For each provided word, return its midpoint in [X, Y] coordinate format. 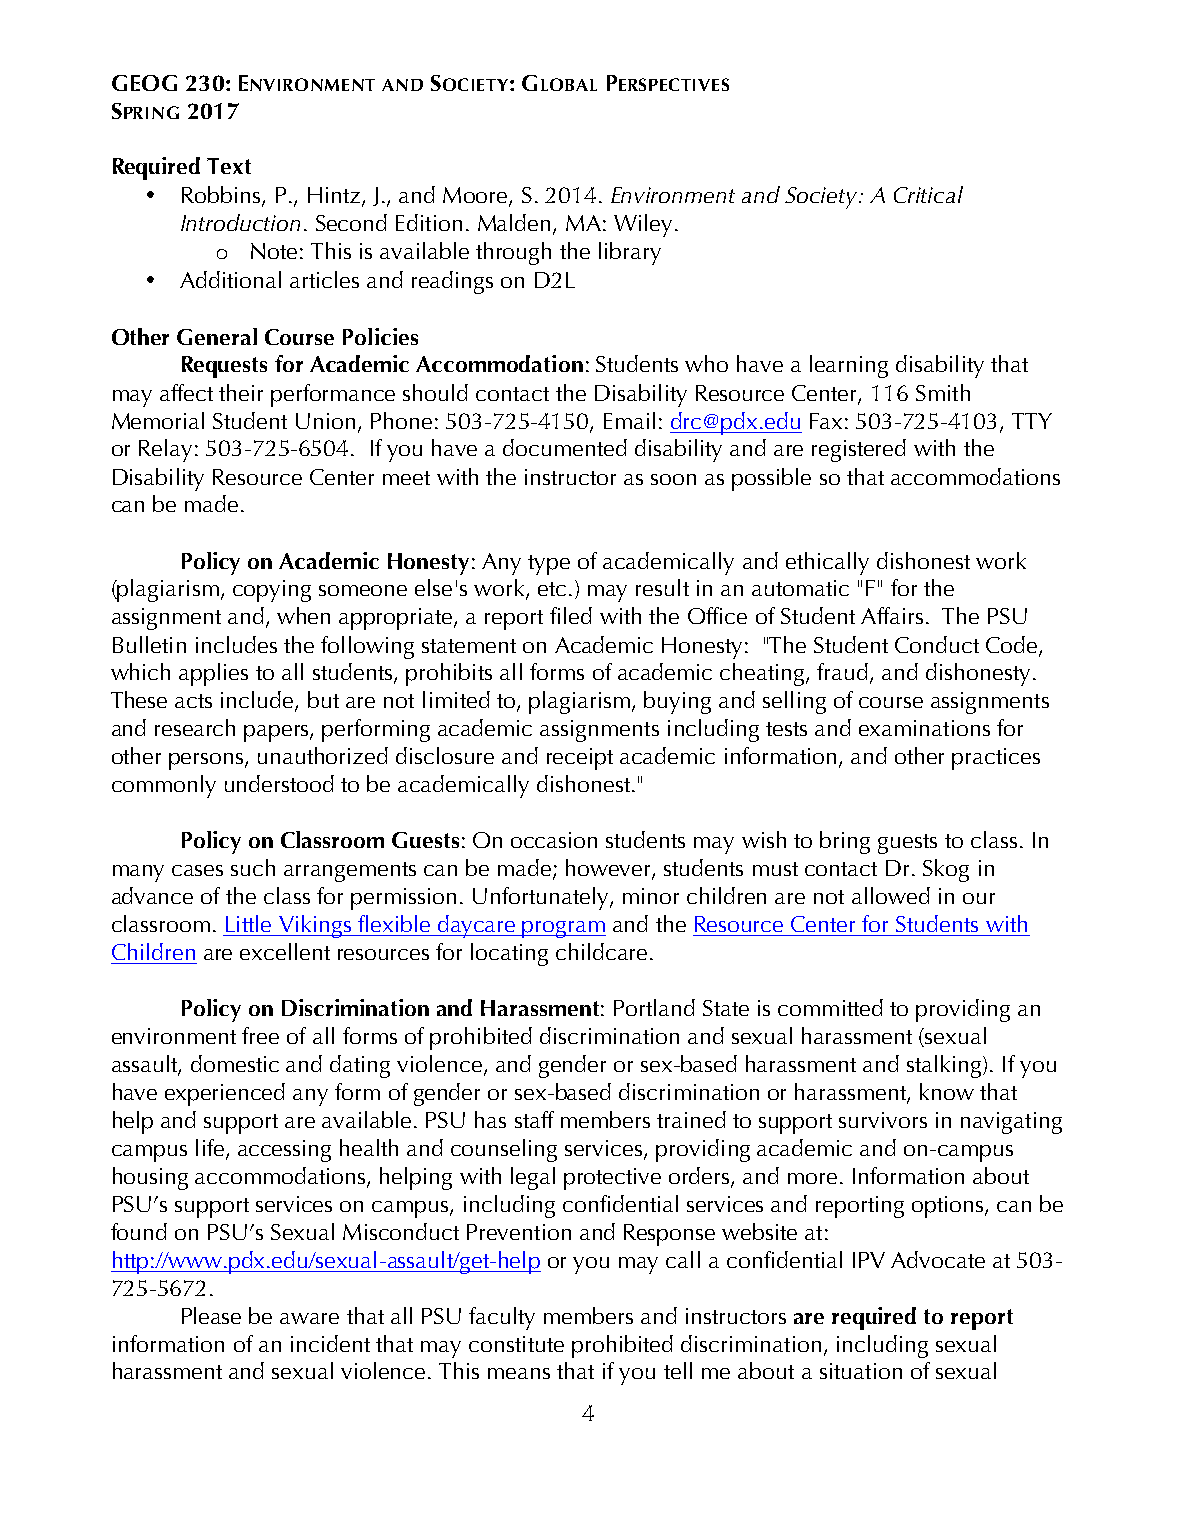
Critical [928, 194]
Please [211, 1315]
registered [859, 450]
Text [229, 166]
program [563, 929]
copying [272, 591]
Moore [476, 196]
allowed [891, 895]
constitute [516, 1344]
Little [248, 923]
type [549, 565]
